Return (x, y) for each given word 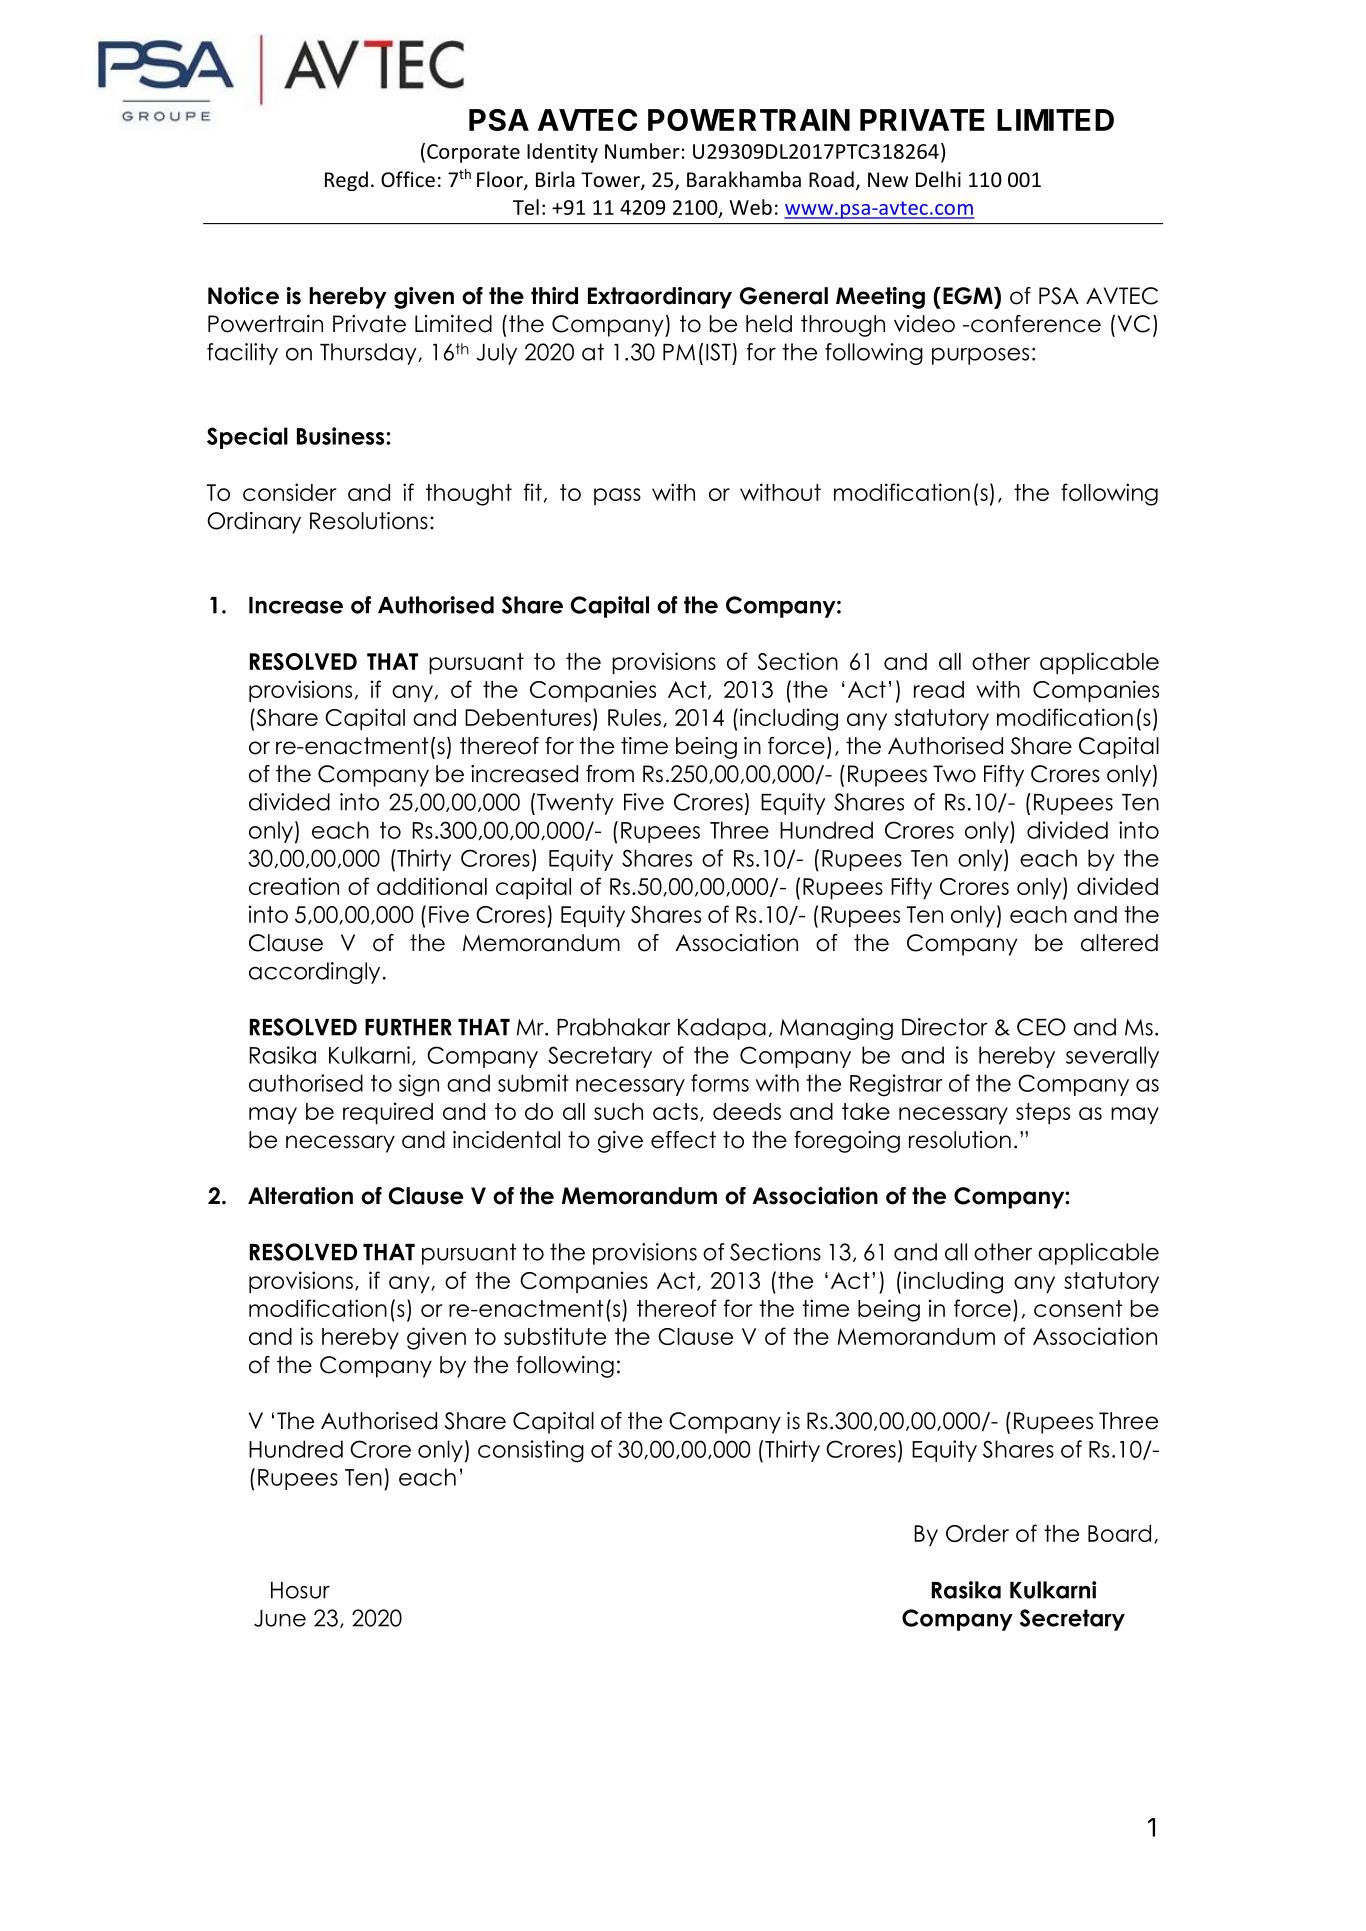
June (280, 1618)
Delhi (938, 179)
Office (408, 179)
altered (1119, 943)
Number (642, 151)
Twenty (575, 804)
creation (294, 886)
